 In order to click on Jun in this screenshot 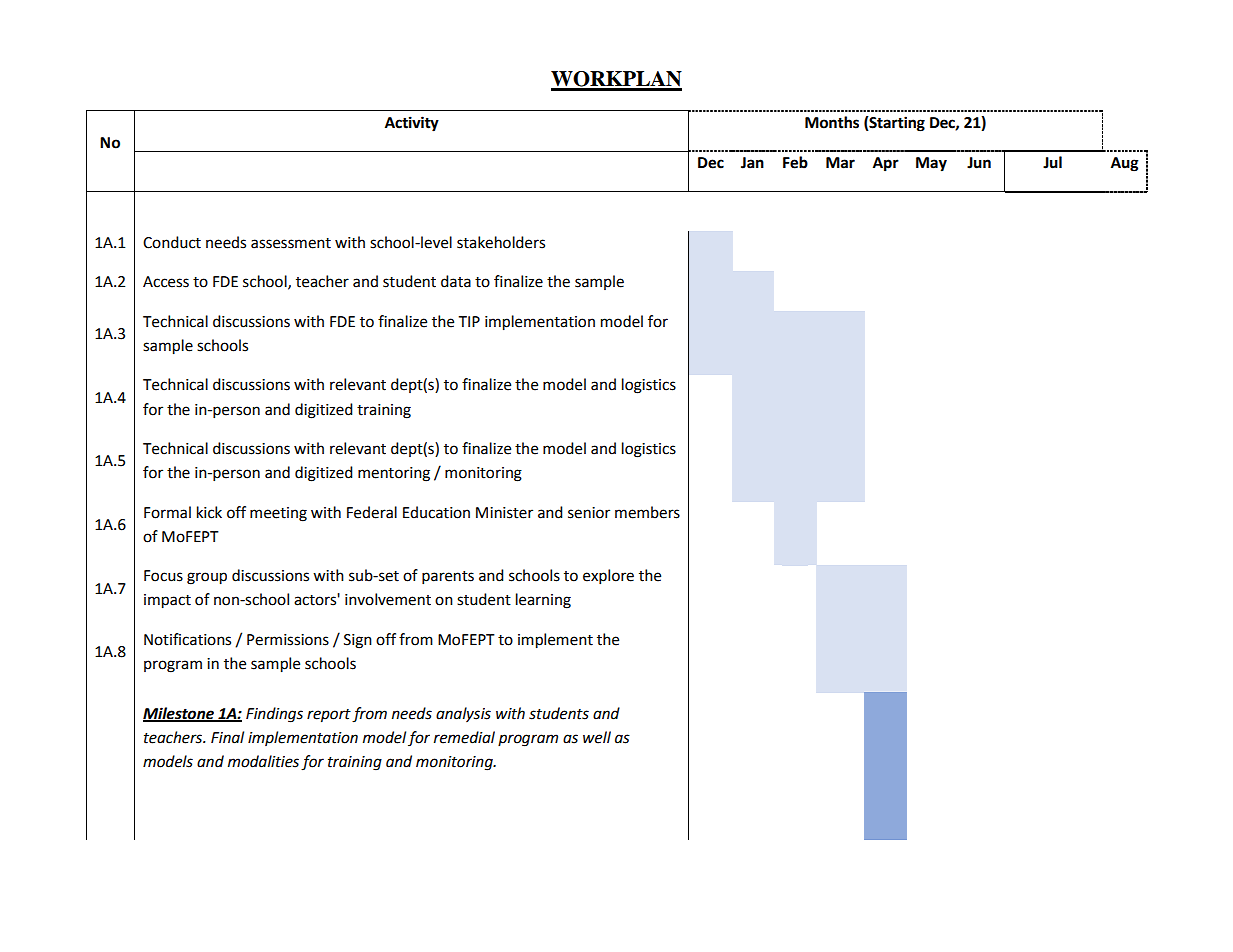, I will do `click(979, 163)`.
